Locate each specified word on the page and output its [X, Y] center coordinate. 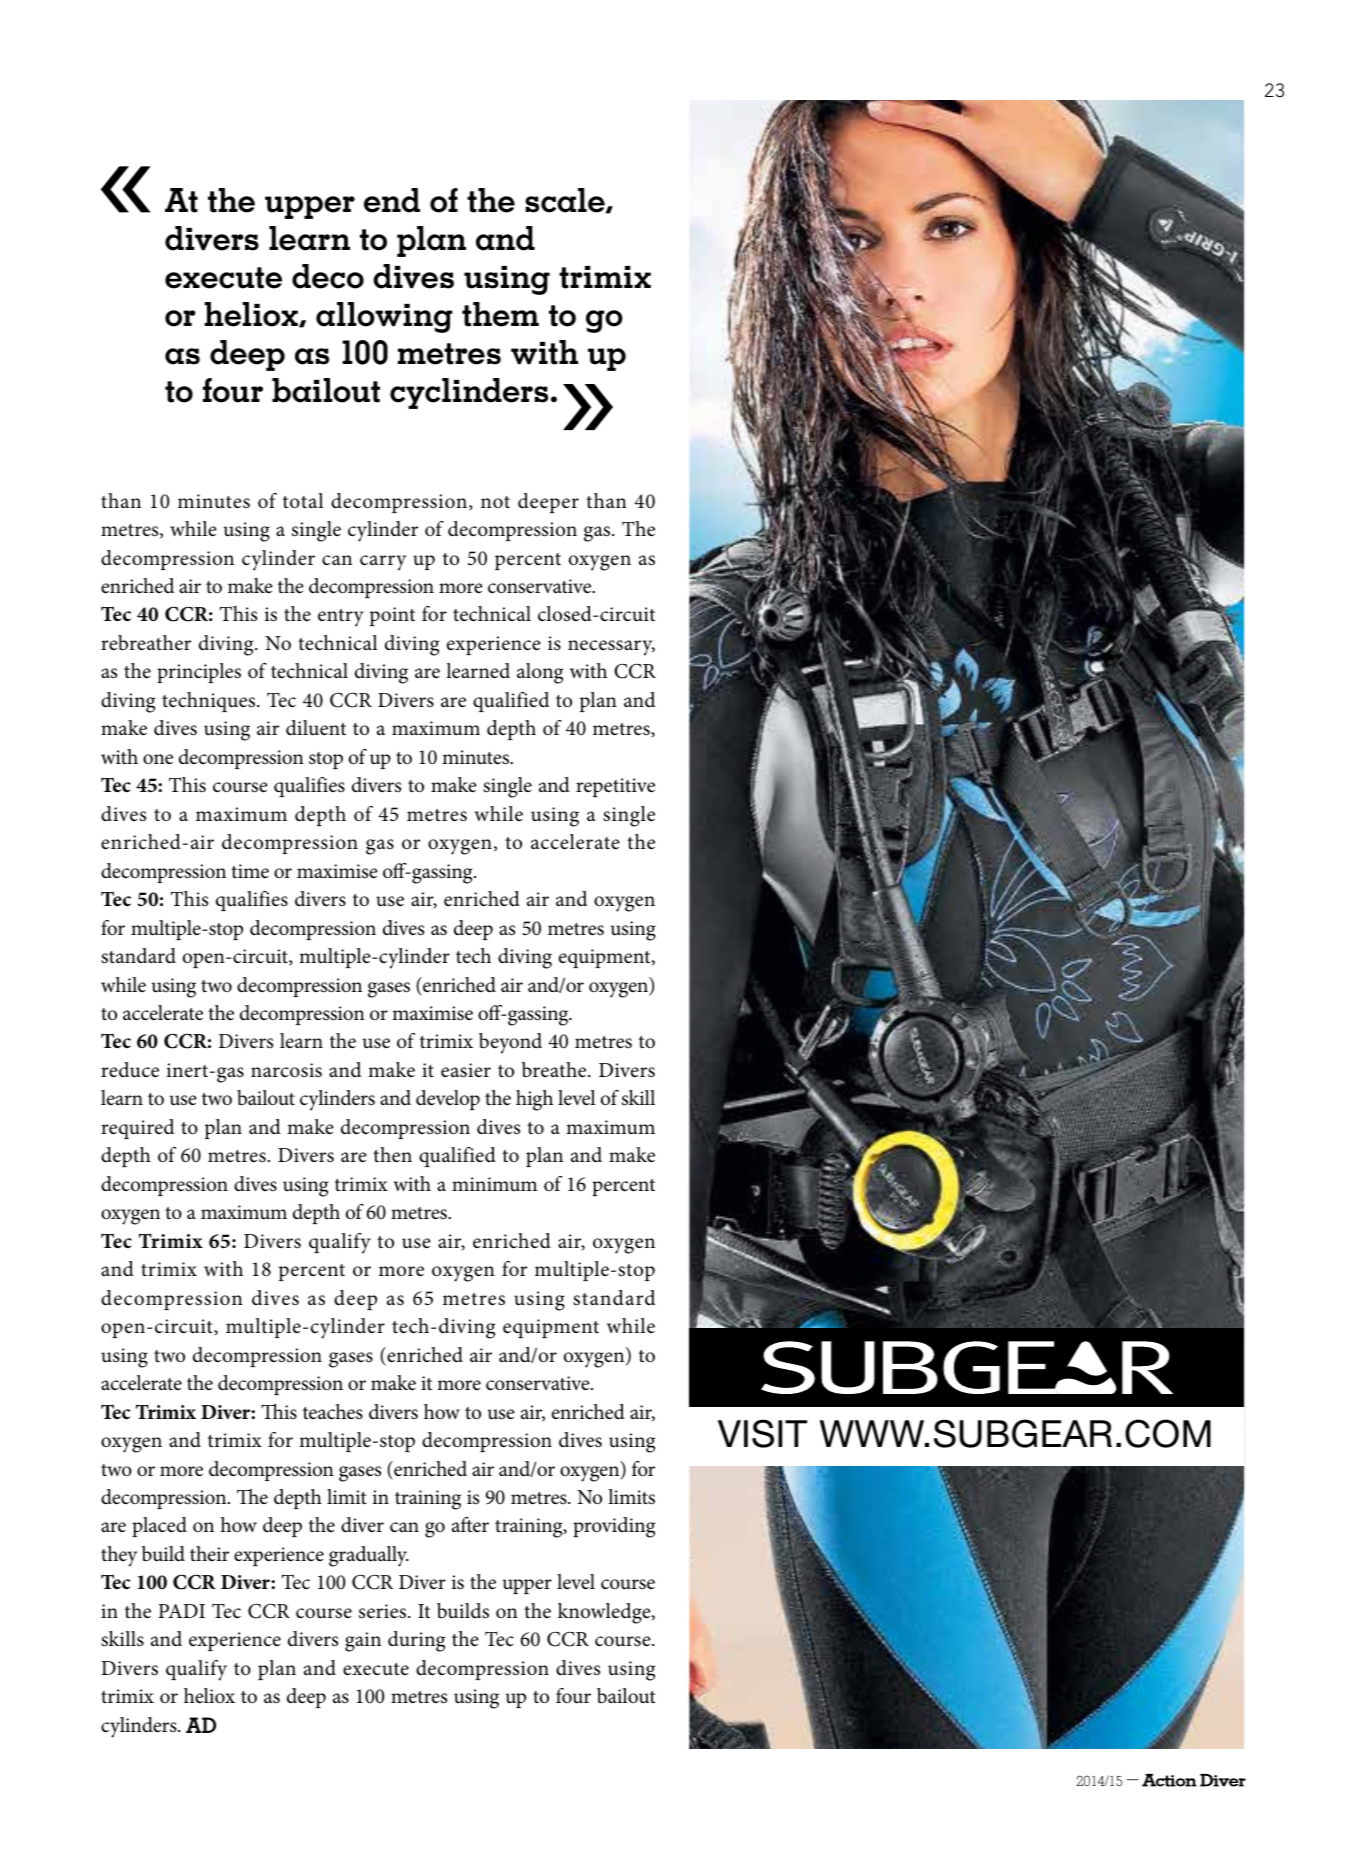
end [392, 200]
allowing [384, 317]
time [250, 871]
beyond [510, 1043]
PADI [181, 1611]
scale [566, 201]
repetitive [615, 787]
